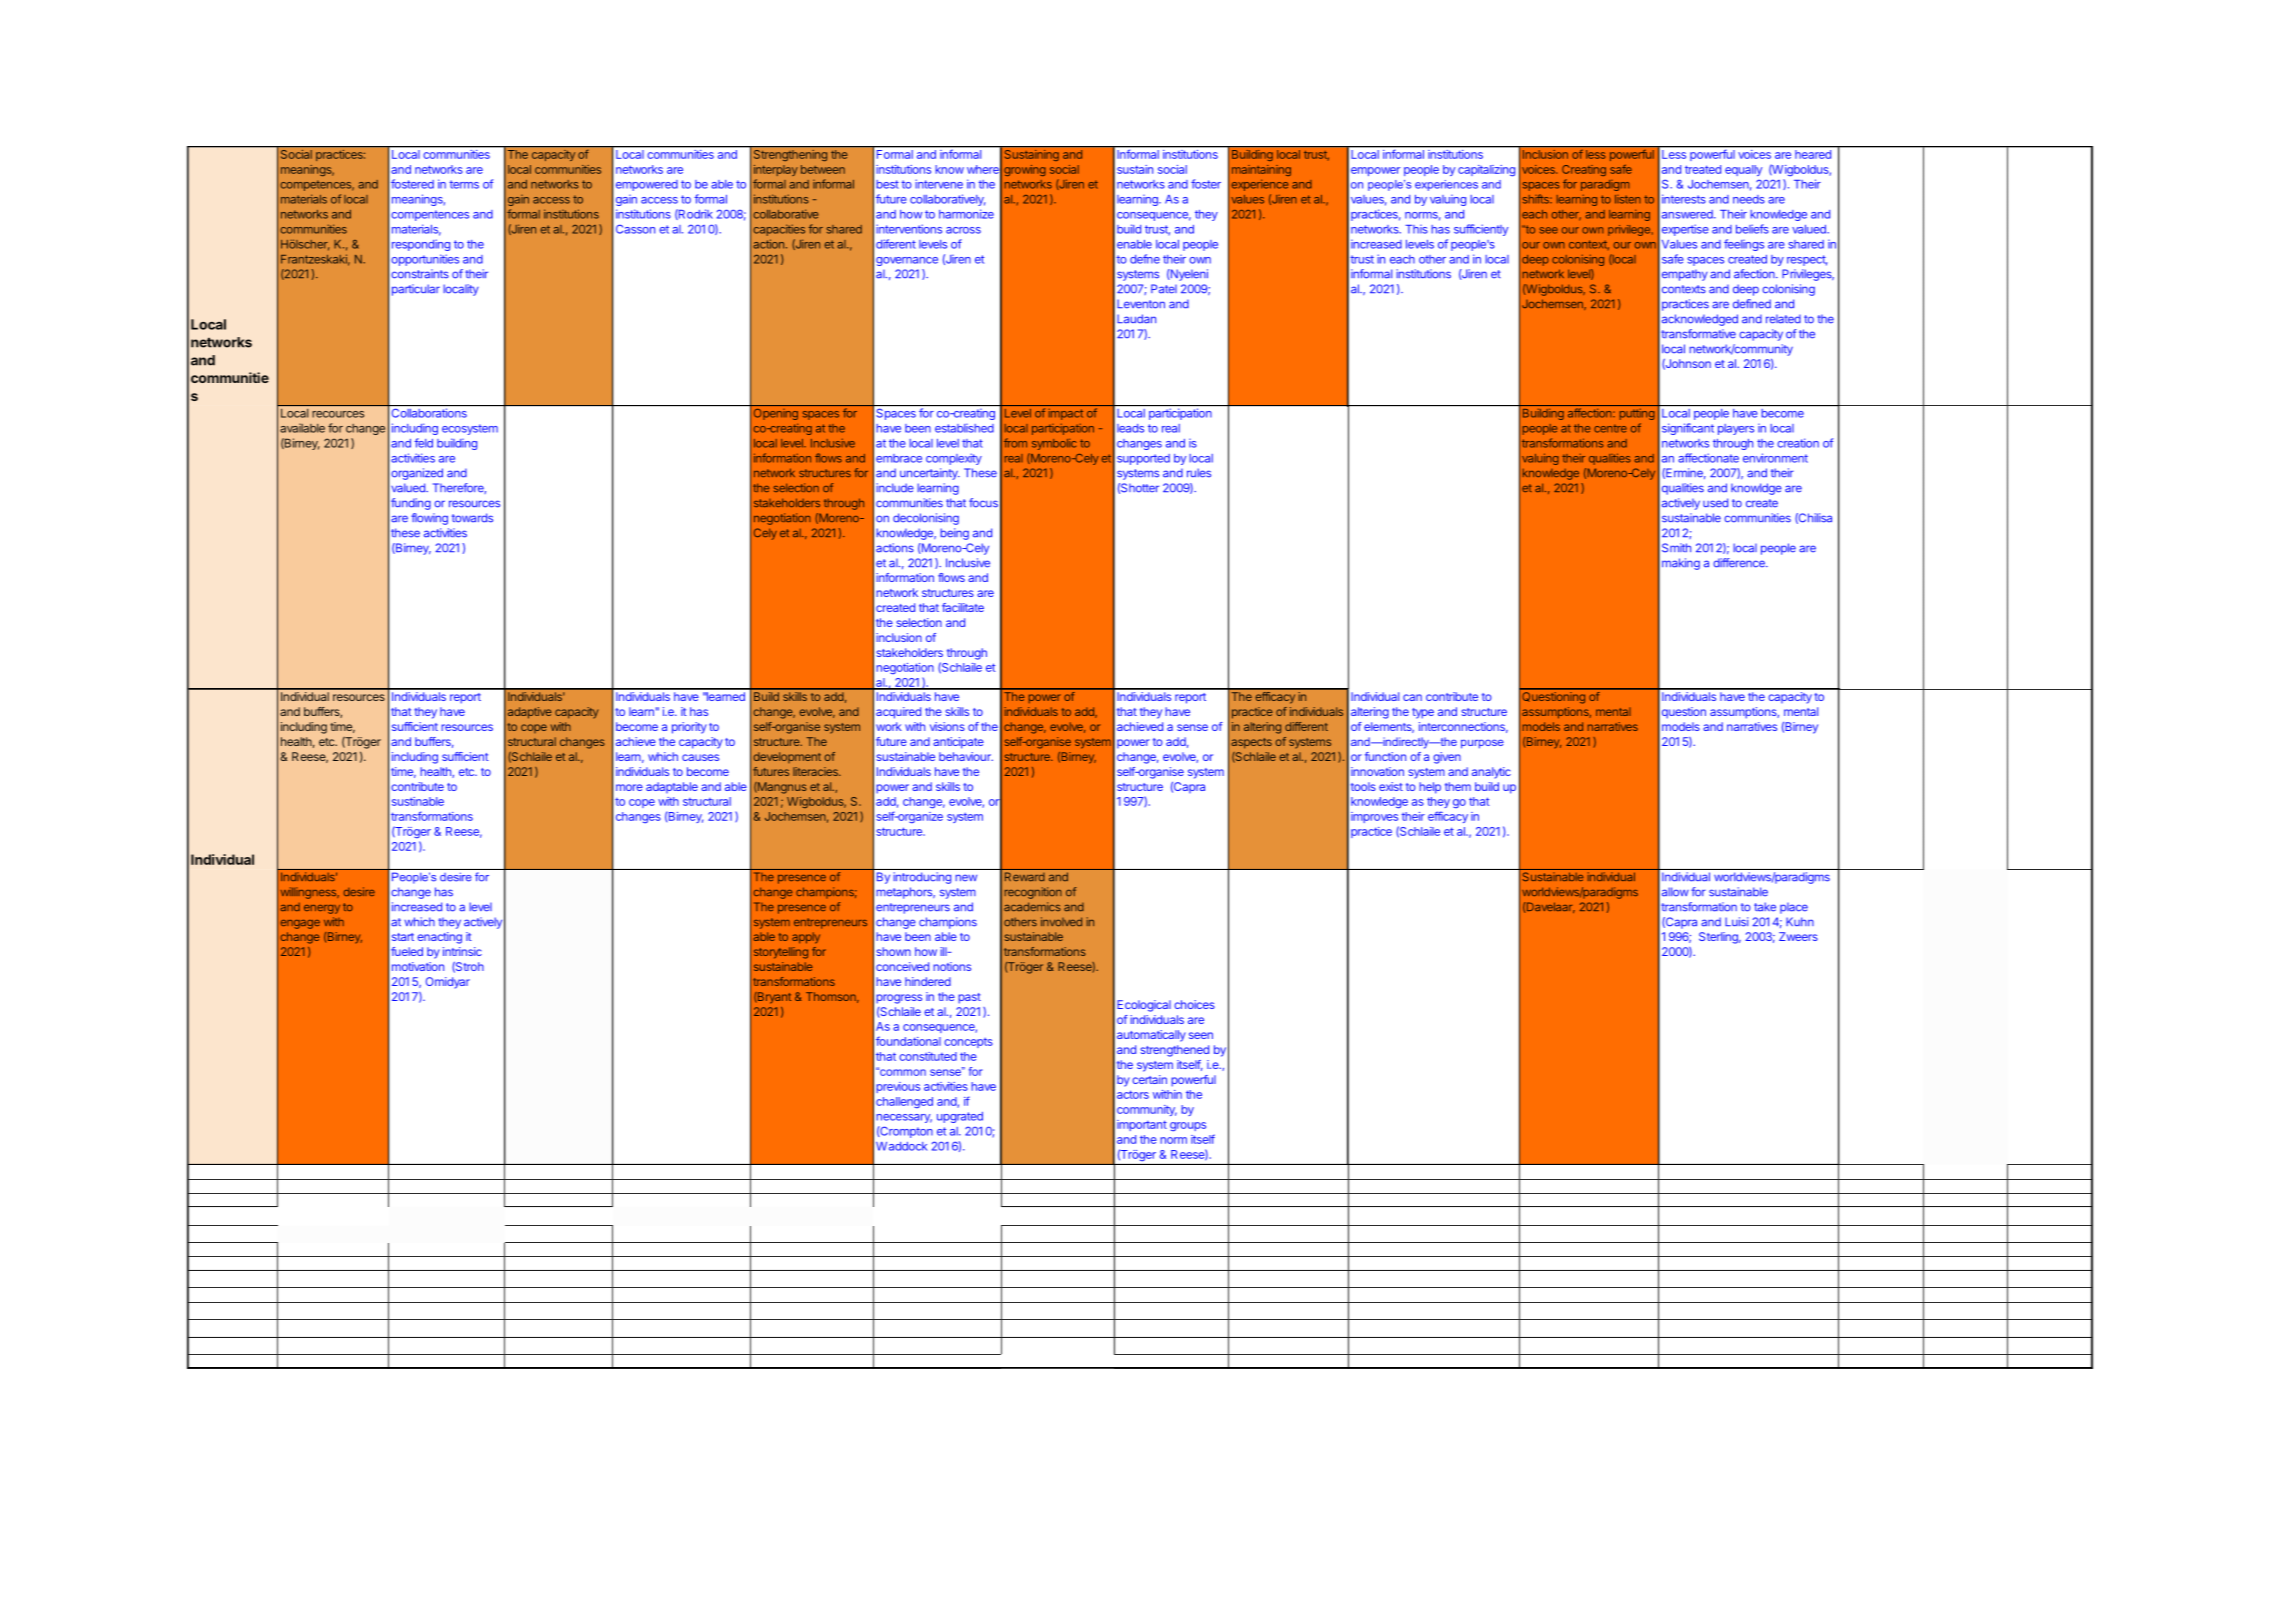 This page has height=1612, width=2281. I want to click on terms, so click(464, 184).
